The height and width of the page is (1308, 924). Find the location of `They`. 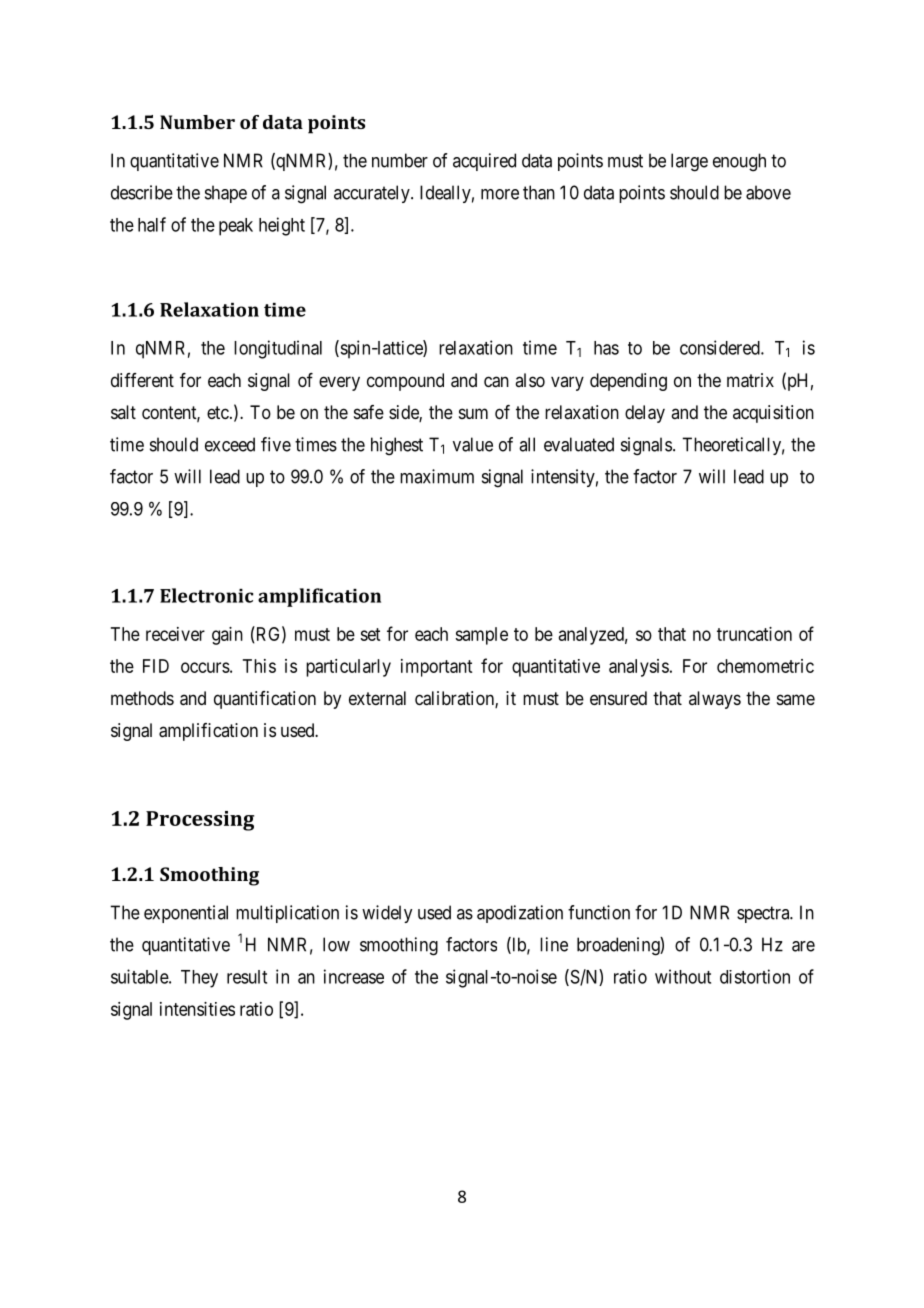

They is located at coordinates (199, 979).
